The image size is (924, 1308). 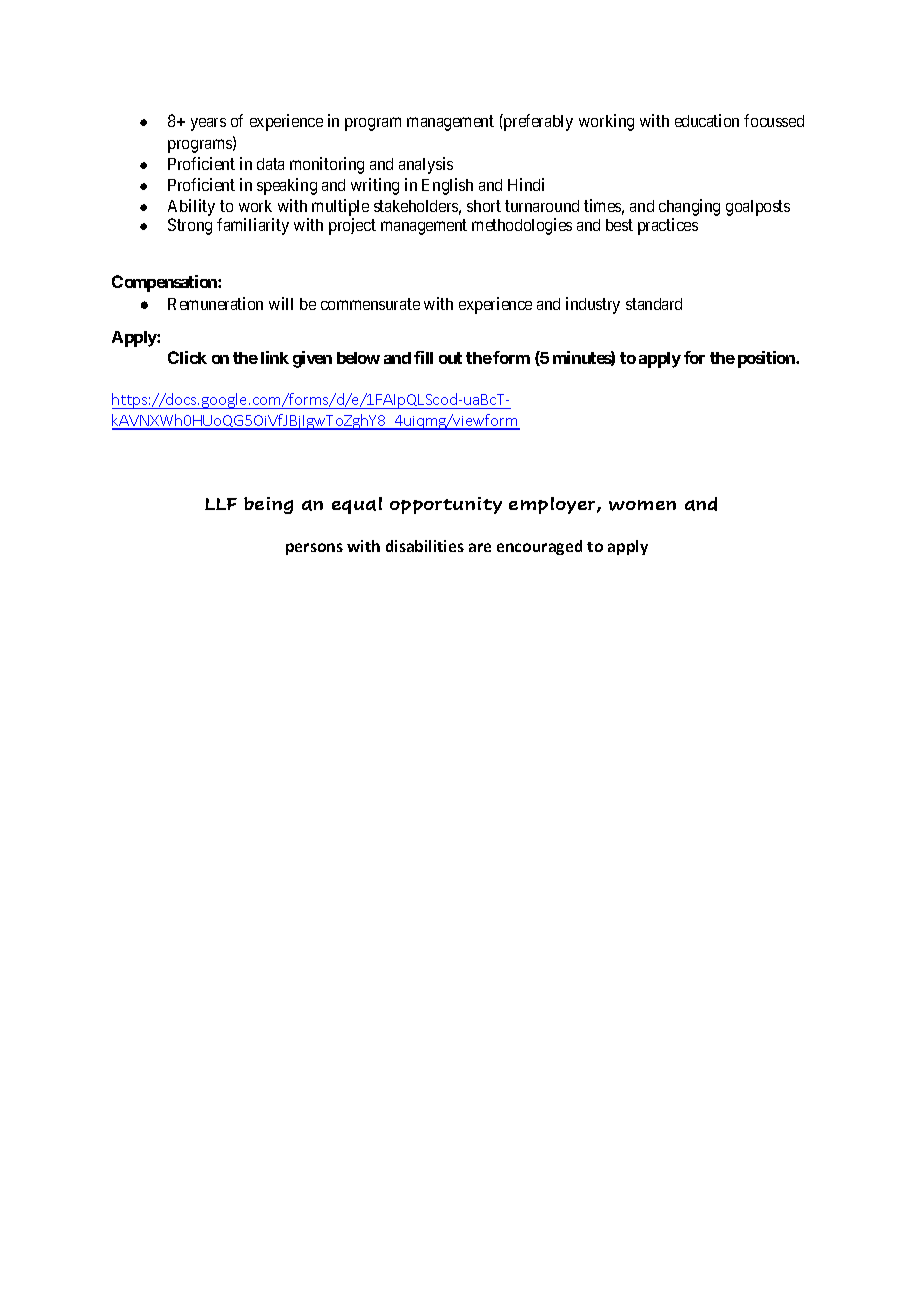 What do you see at coordinates (537, 122) in the image?
I see `preferably` at bounding box center [537, 122].
